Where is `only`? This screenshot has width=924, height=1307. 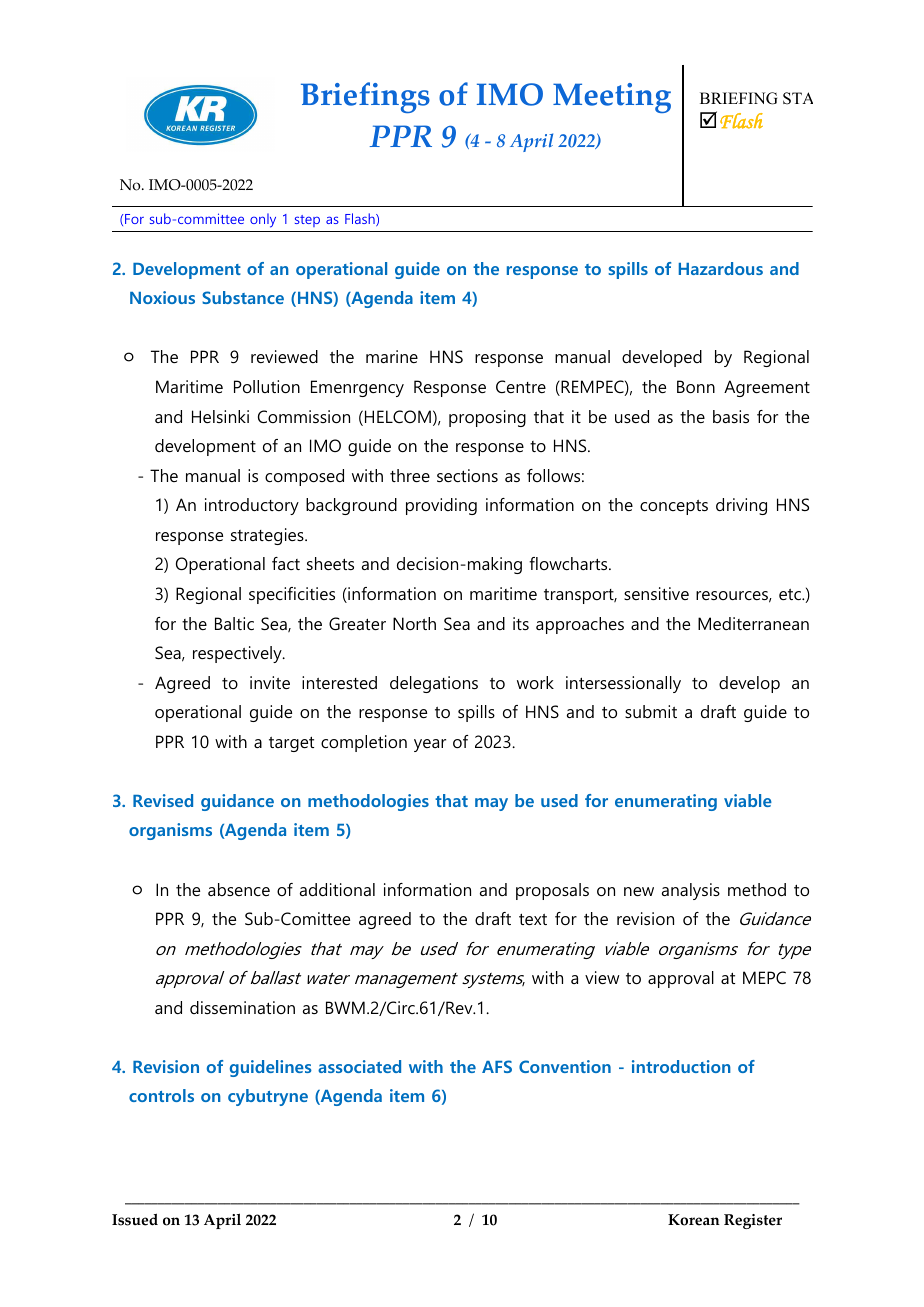
only is located at coordinates (263, 220).
